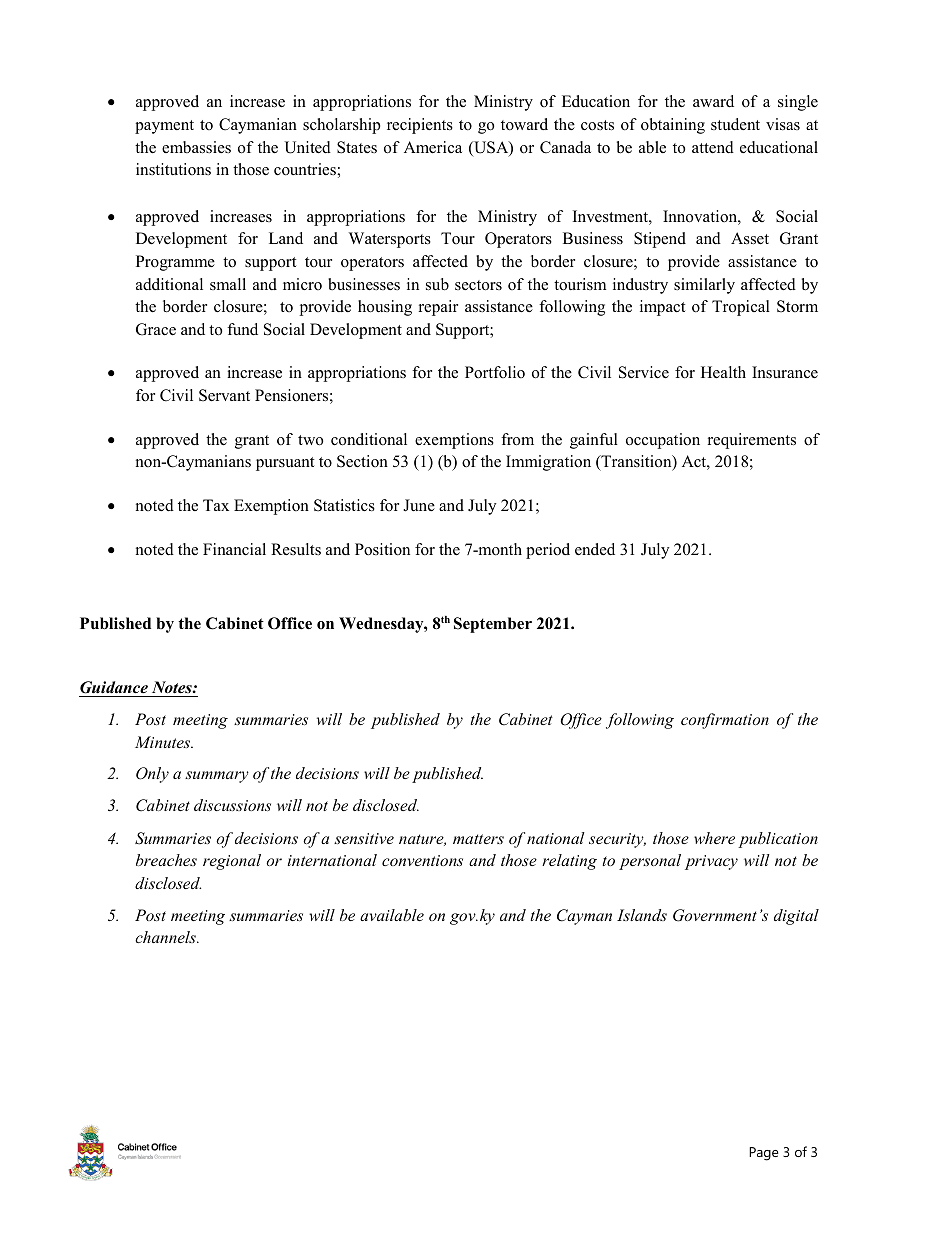  Describe the element at coordinates (723, 372) in the image. I see `Health` at that location.
